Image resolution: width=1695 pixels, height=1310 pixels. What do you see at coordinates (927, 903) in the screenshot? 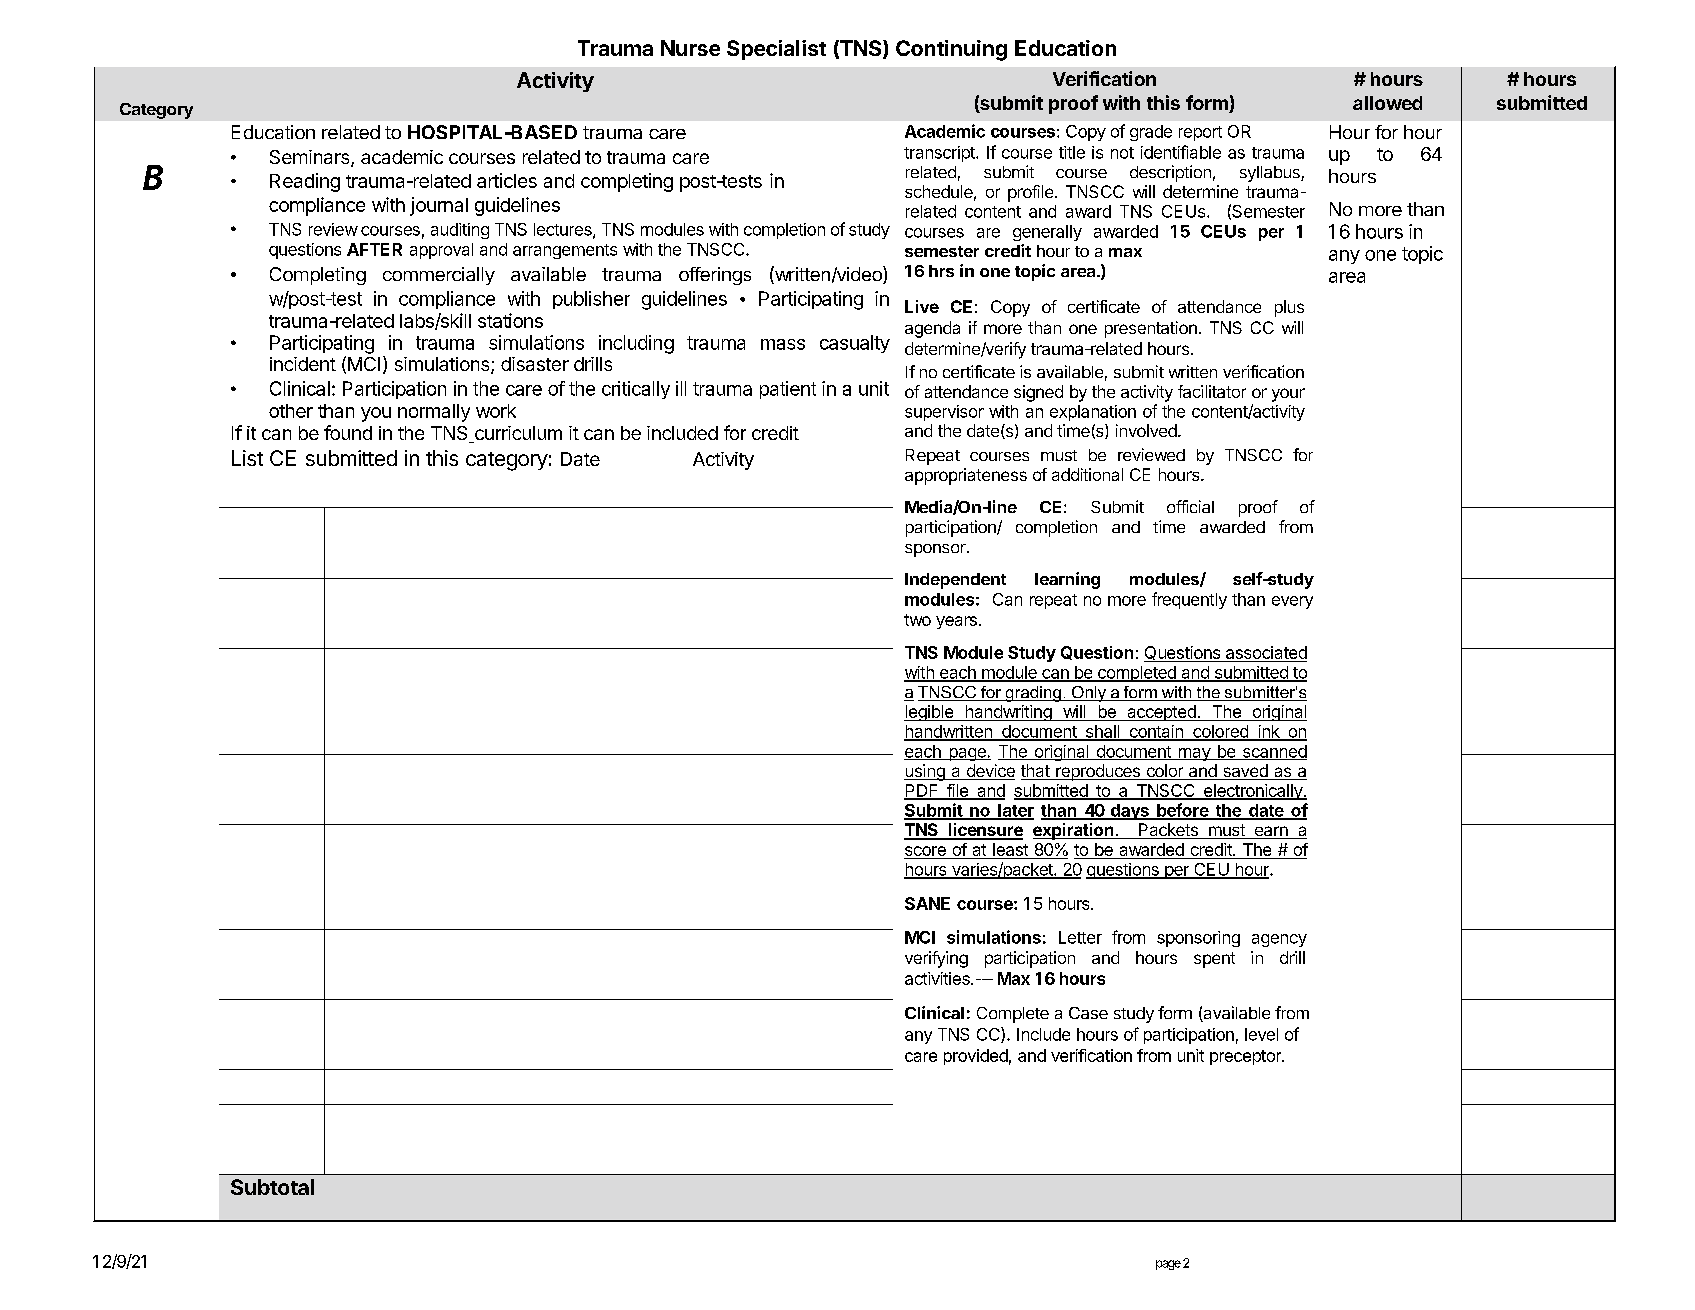
I see `SANE` at bounding box center [927, 903].
